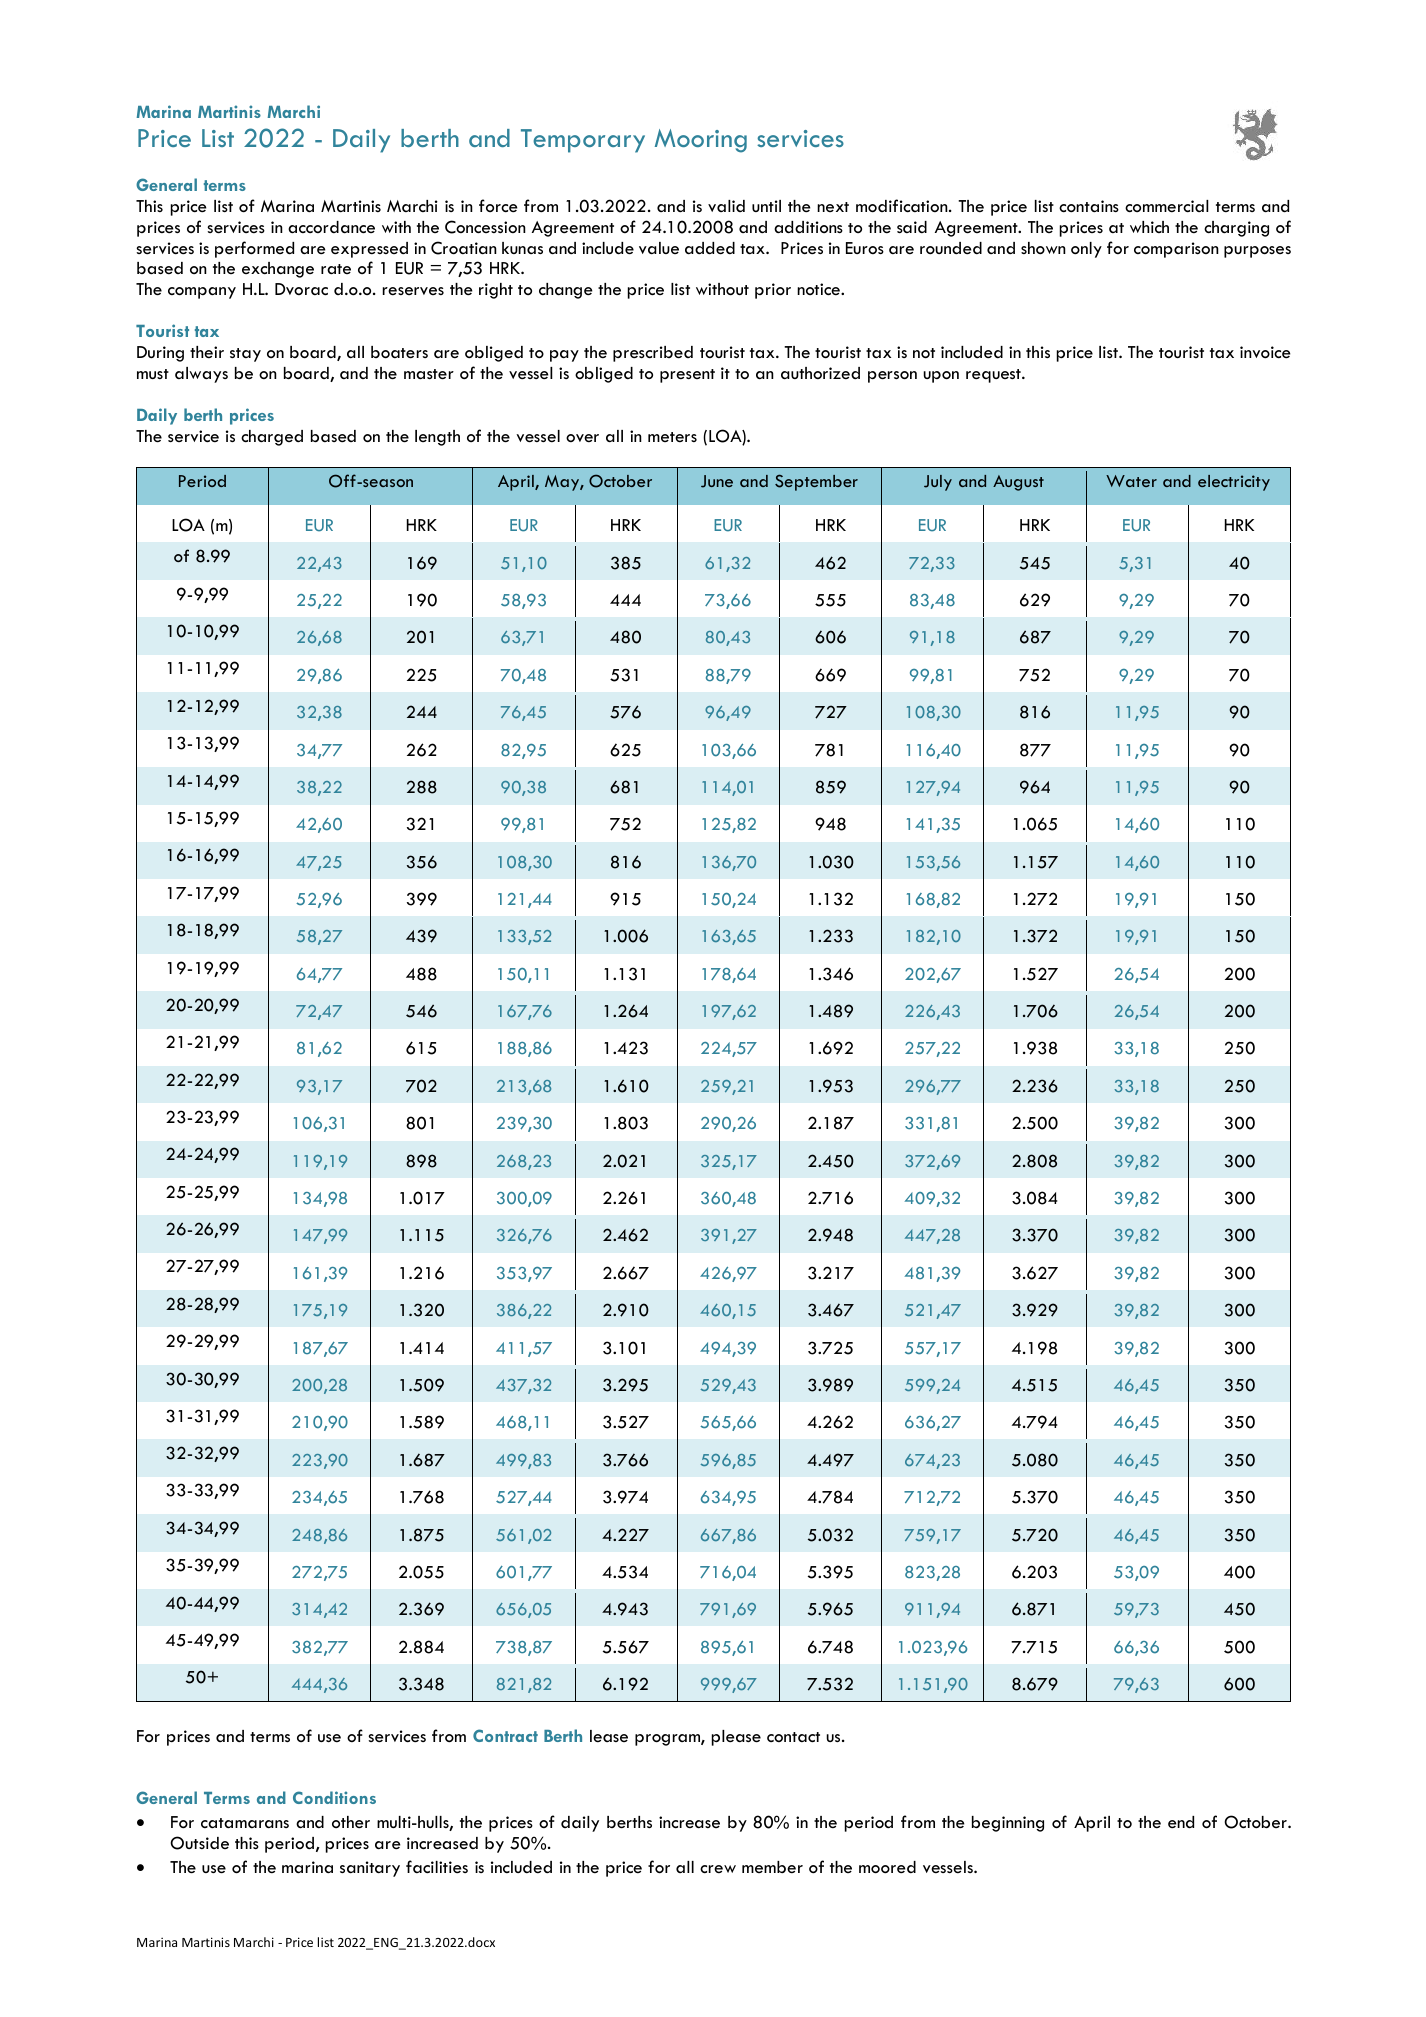 This screenshot has height=2017, width=1426. Describe the element at coordinates (331, 227) in the screenshot. I see `accordance` at that location.
